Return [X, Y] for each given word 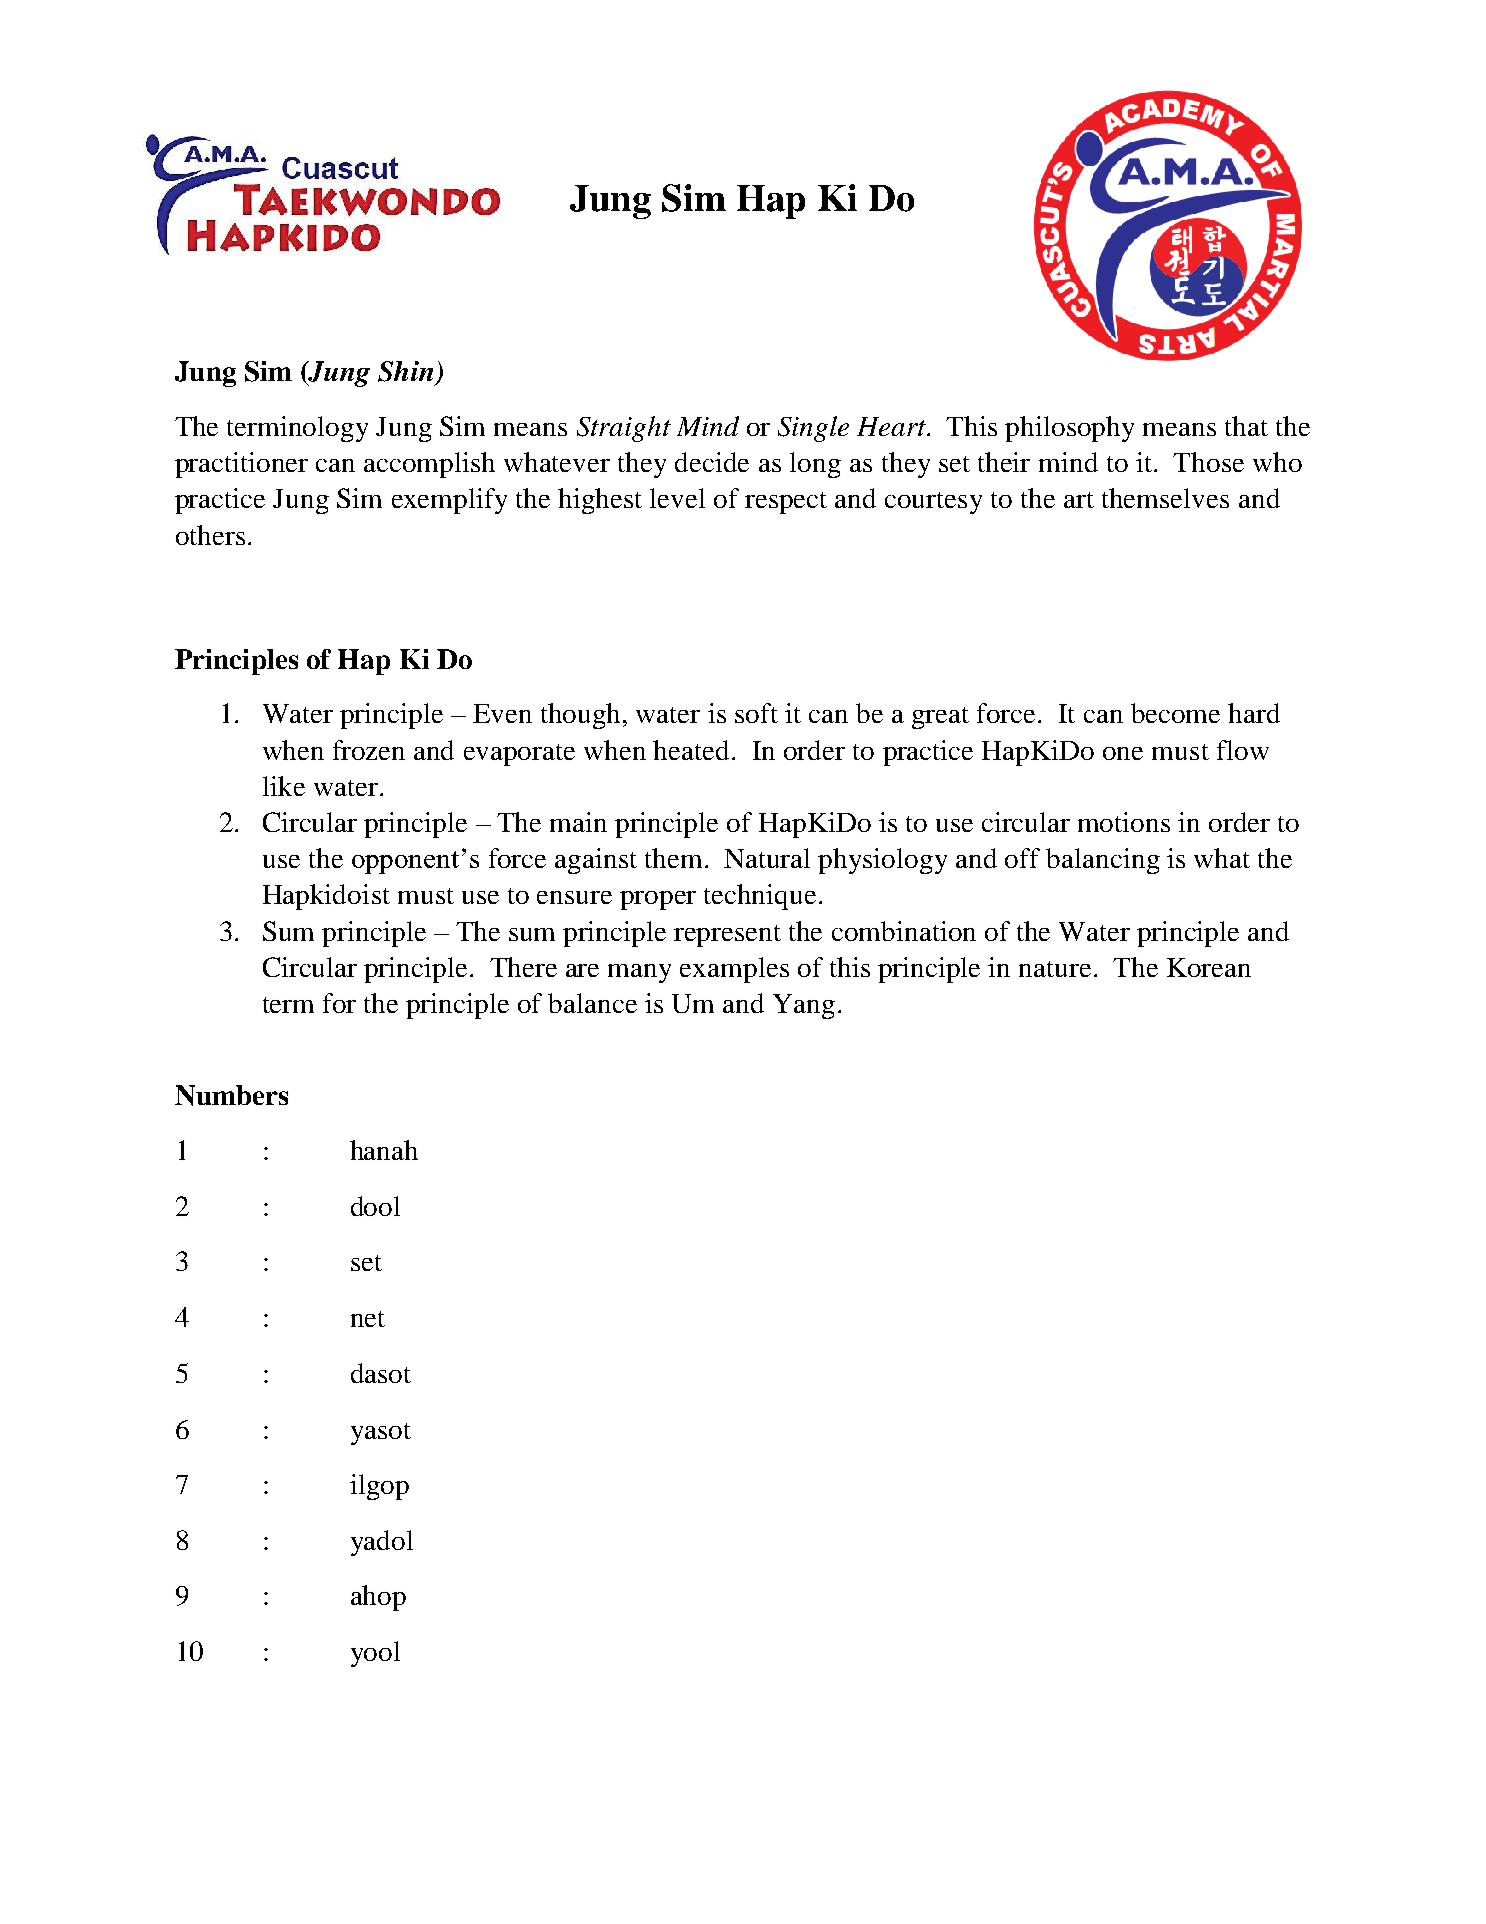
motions [1124, 822]
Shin [405, 371]
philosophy [1069, 429]
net [368, 1319]
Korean [1209, 967]
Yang [804, 1006]
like [284, 786]
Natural [767, 858]
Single [813, 429]
